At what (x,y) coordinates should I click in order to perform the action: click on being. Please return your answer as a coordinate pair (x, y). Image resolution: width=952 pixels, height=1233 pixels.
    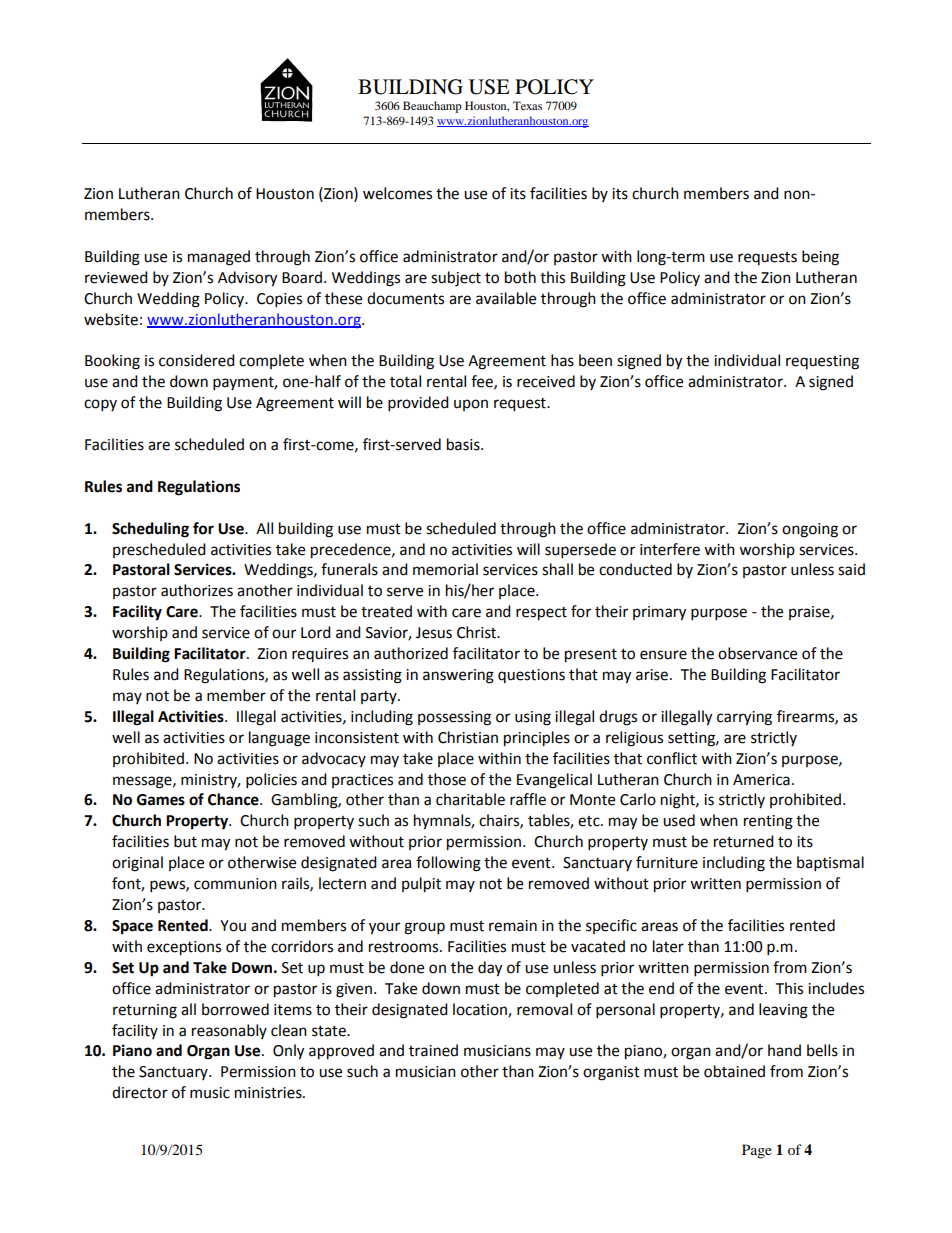
    Looking at the image, I should click on (820, 258).
